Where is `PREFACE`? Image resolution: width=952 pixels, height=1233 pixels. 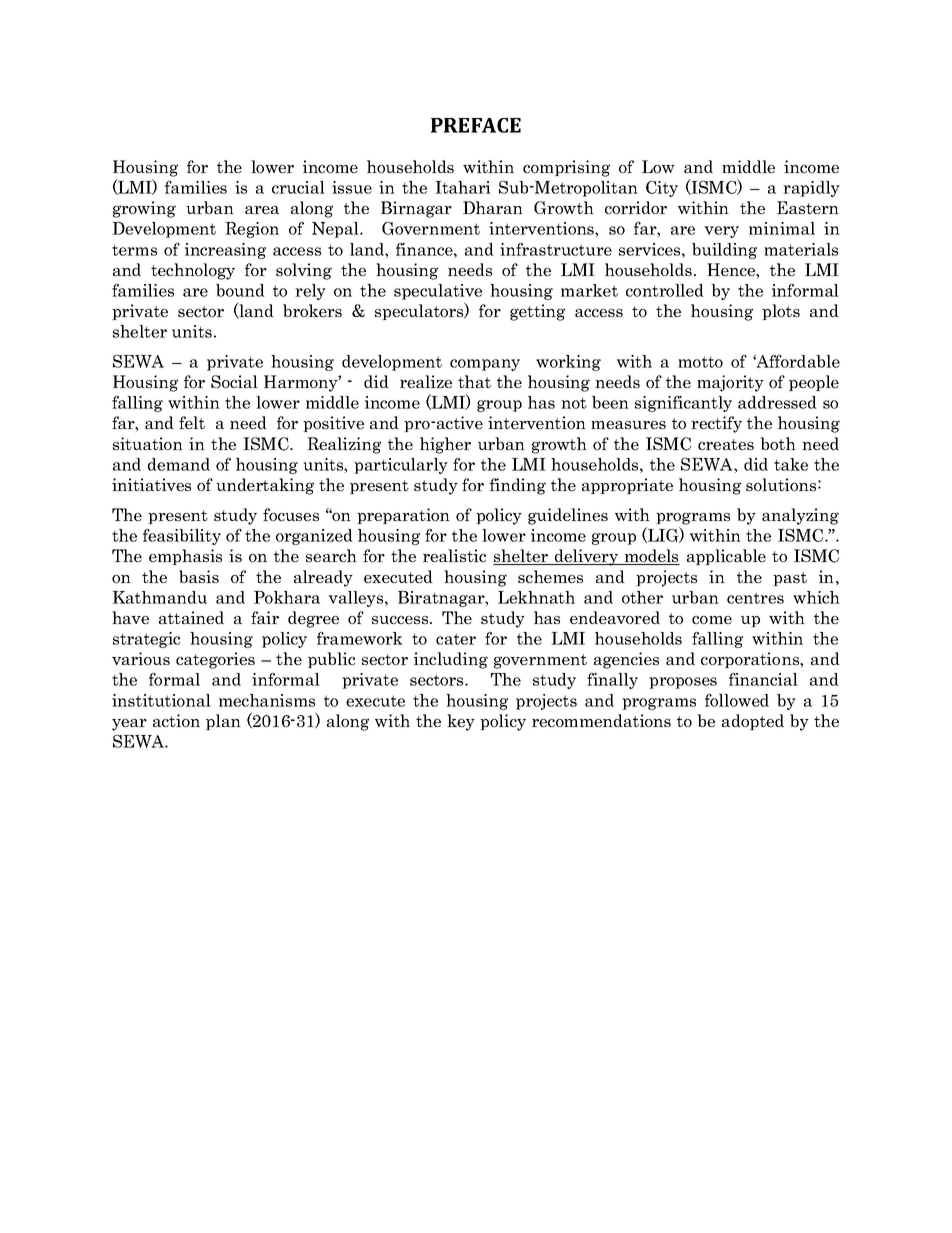 PREFACE is located at coordinates (476, 125).
